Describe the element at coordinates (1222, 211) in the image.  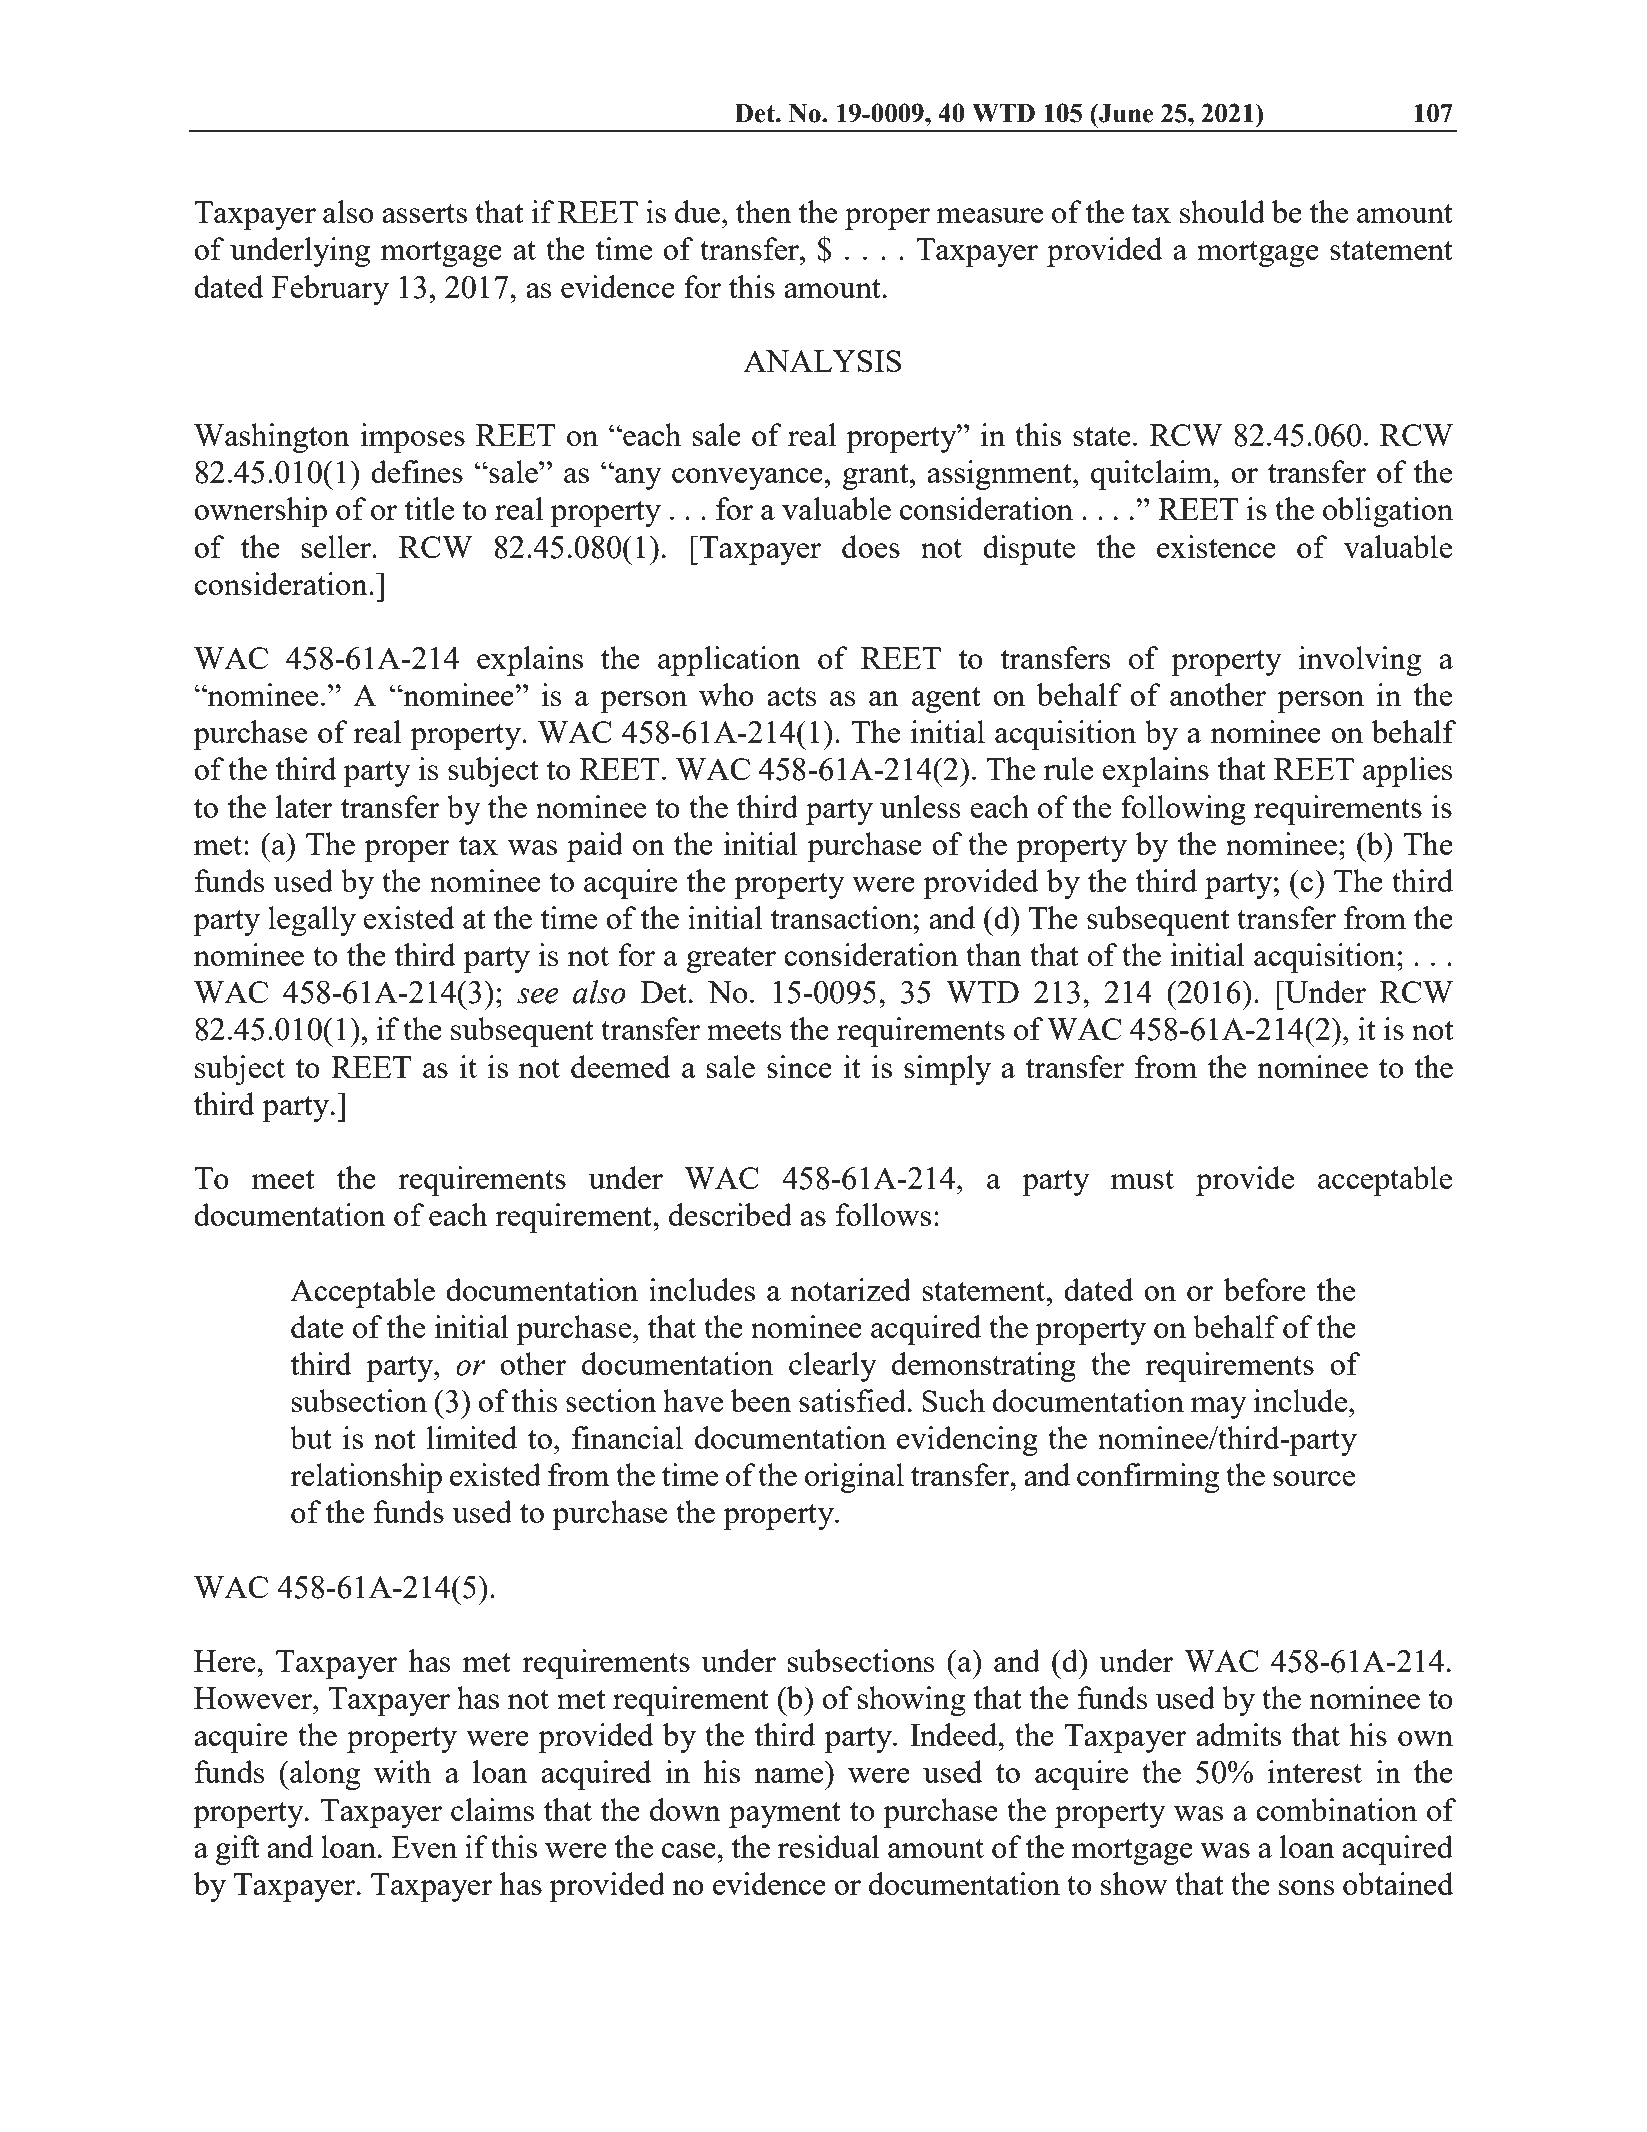
I see `should` at that location.
